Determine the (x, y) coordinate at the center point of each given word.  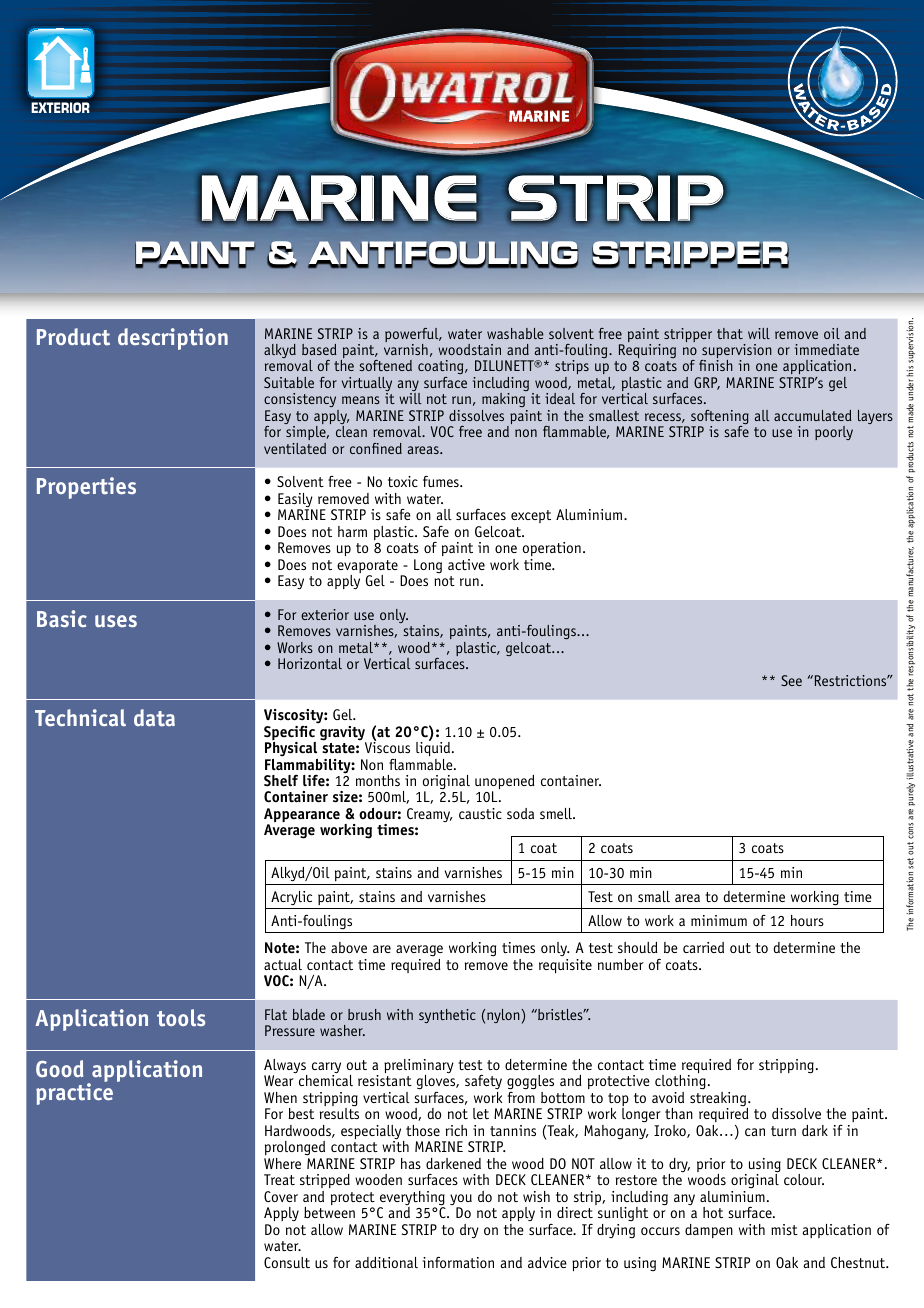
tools (181, 1018)
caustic (480, 813)
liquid (433, 748)
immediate (827, 349)
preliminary (419, 1067)
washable (515, 333)
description (173, 339)
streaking (719, 1099)
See (791, 680)
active (466, 564)
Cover (281, 1196)
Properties (86, 488)
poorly (834, 433)
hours (807, 920)
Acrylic (291, 898)
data (154, 718)
